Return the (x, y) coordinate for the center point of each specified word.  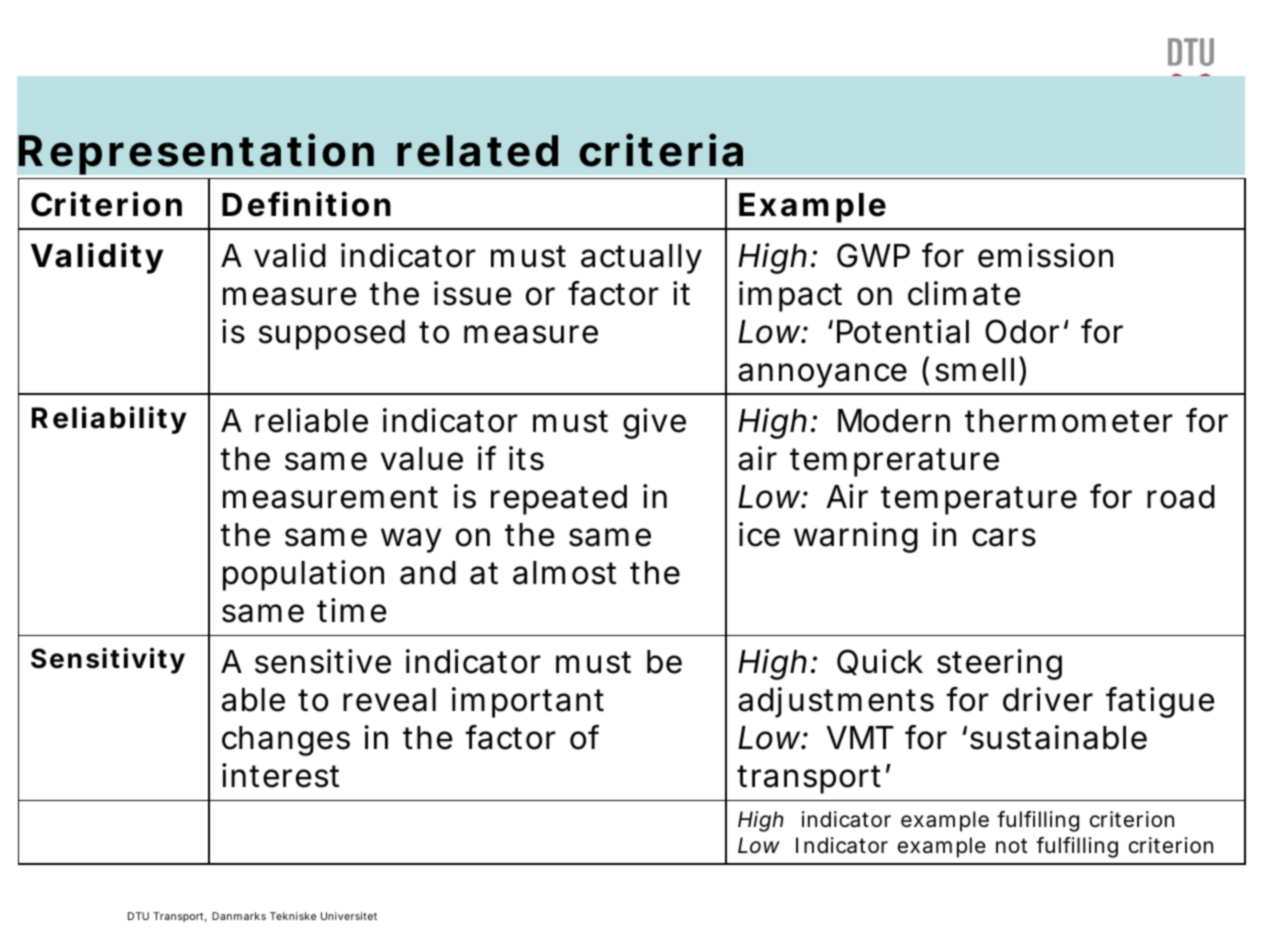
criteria (661, 150)
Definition (306, 204)
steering (999, 664)
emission (1045, 255)
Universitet (349, 916)
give (654, 423)
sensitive (323, 661)
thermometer (1069, 421)
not (1011, 845)
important (528, 702)
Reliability (109, 420)
